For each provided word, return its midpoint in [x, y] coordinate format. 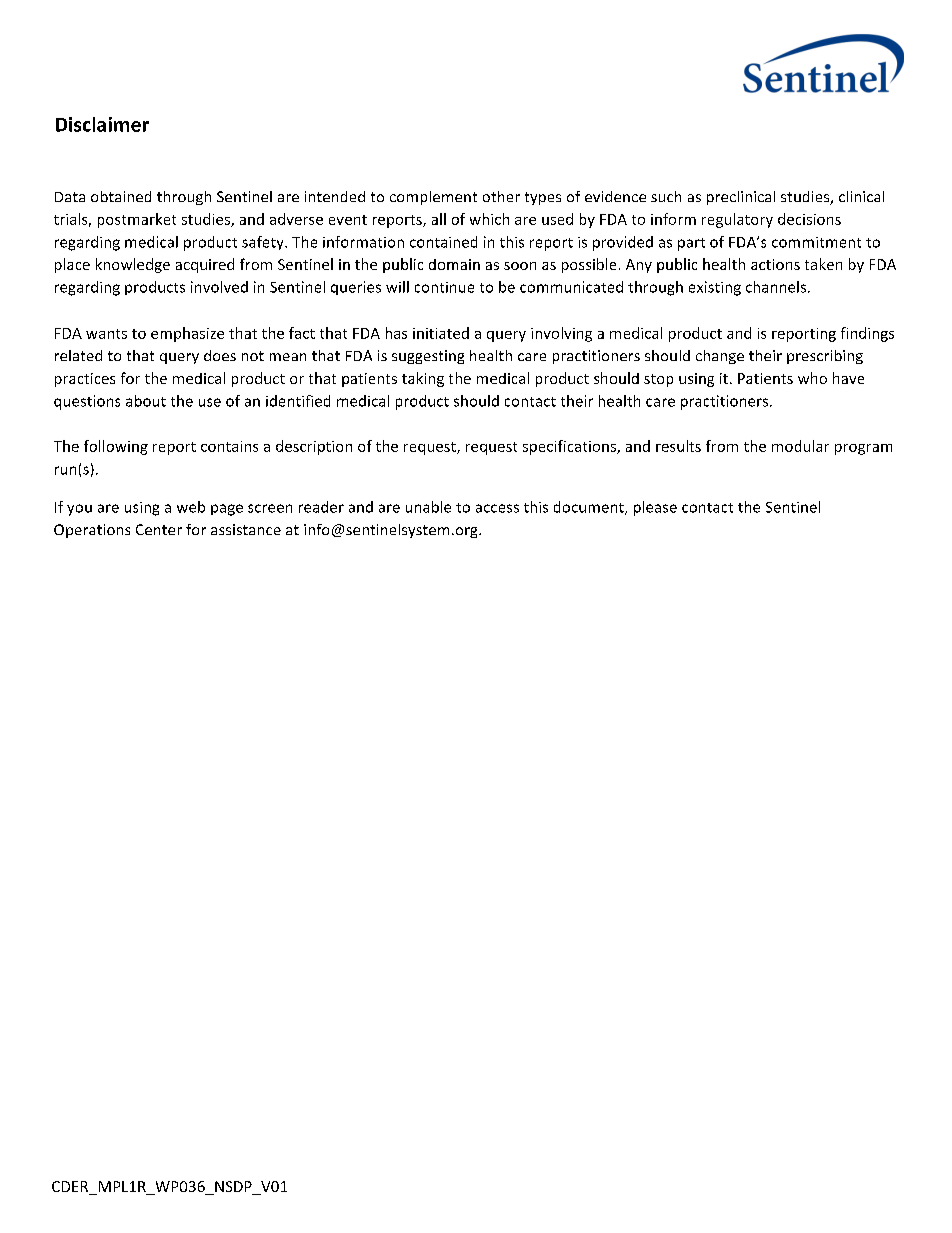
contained [443, 242]
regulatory [737, 220]
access [497, 508]
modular [800, 446]
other [501, 196]
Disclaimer [102, 124]
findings [867, 334]
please [655, 508]
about [146, 401]
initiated [441, 333]
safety [264, 243]
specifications [570, 447]
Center [159, 529]
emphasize [187, 334]
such [666, 196]
